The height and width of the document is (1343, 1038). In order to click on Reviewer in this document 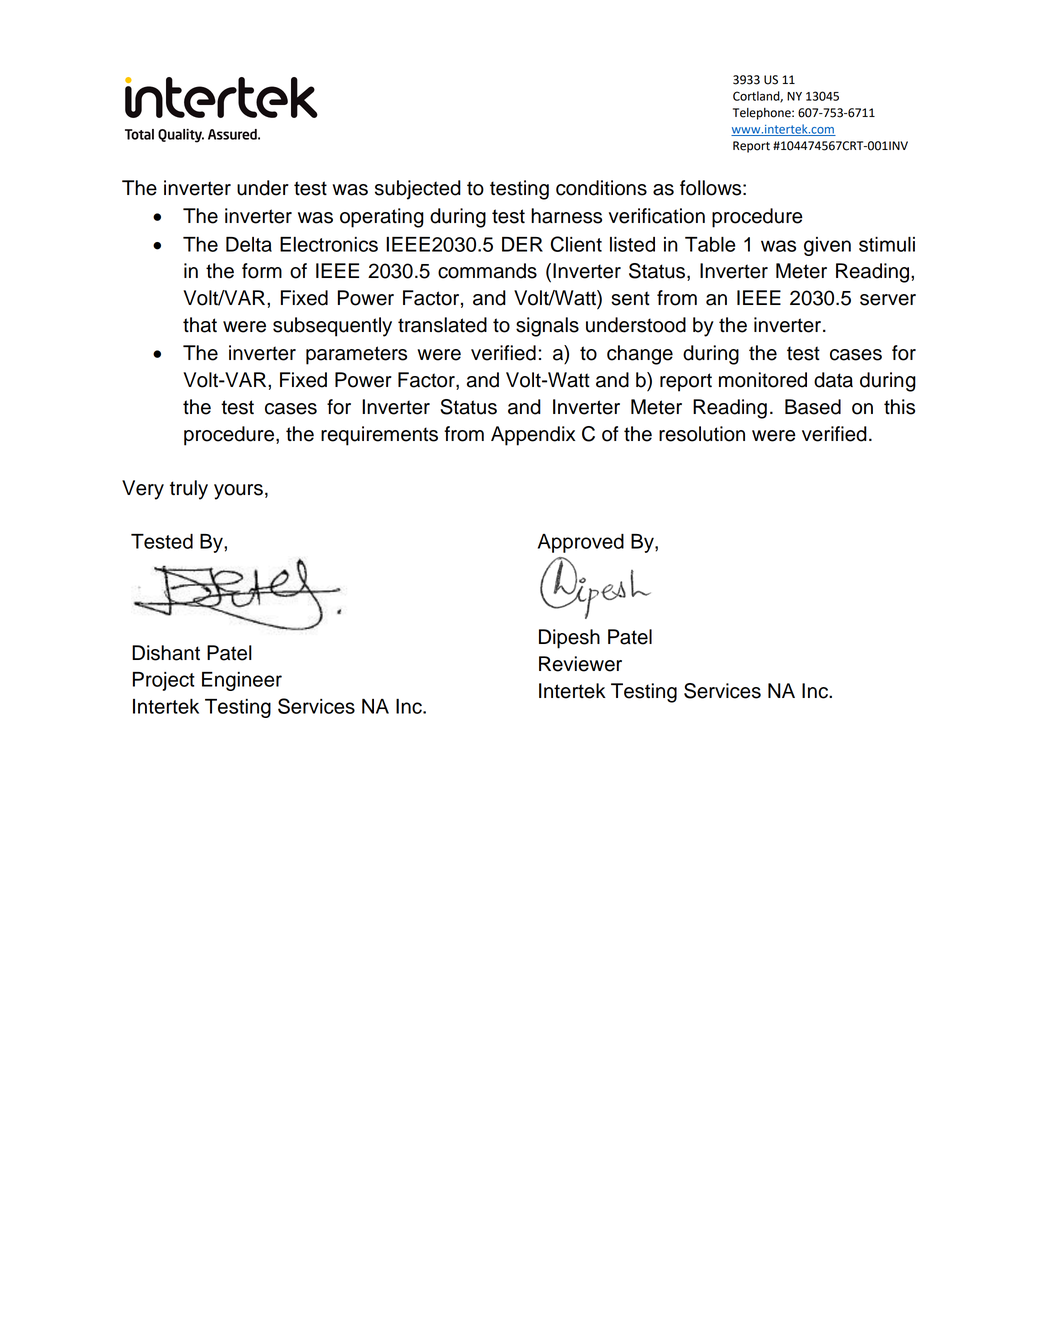, I will do `click(580, 664)`.
